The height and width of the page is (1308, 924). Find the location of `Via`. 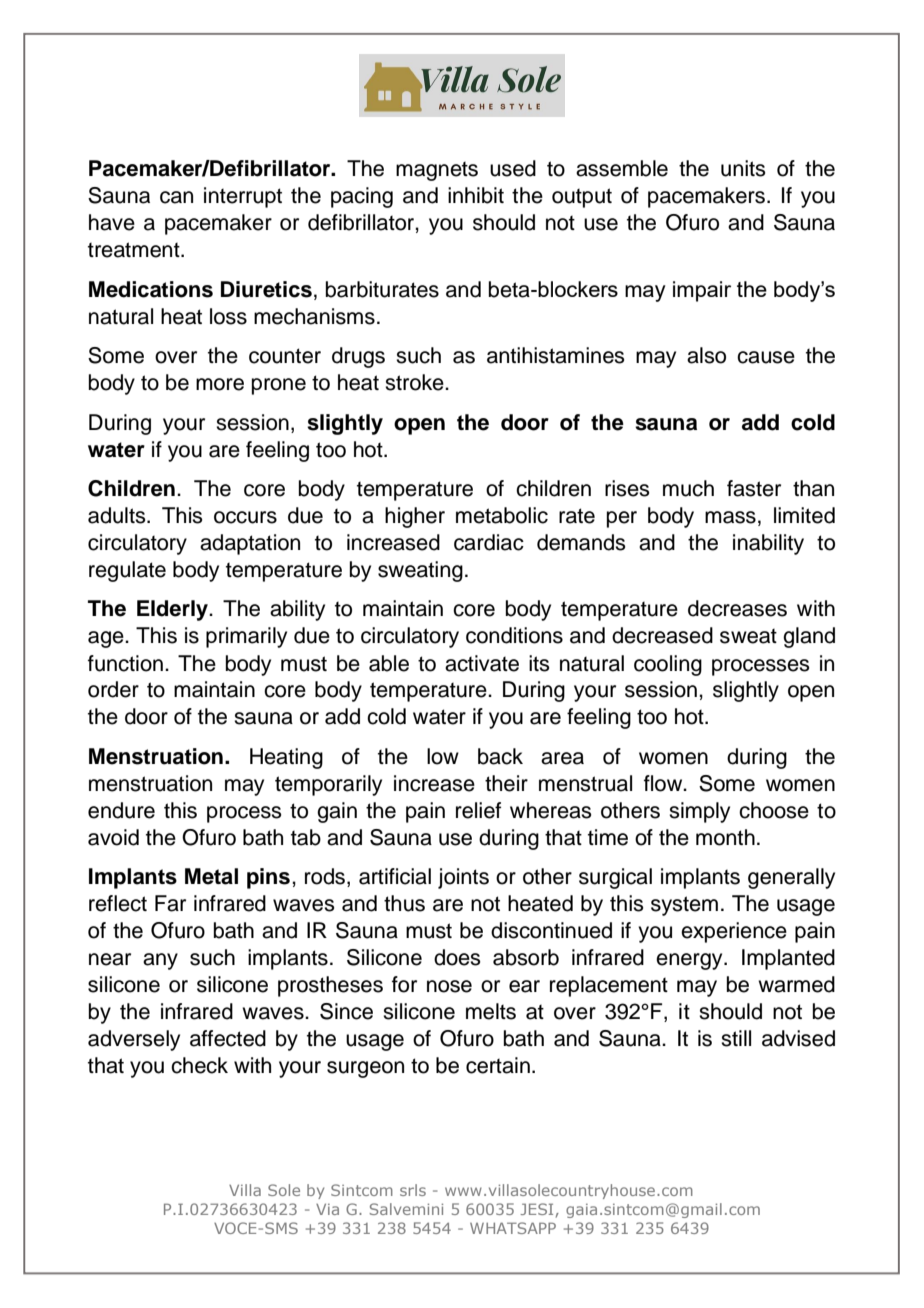

Via is located at coordinates (327, 1209).
